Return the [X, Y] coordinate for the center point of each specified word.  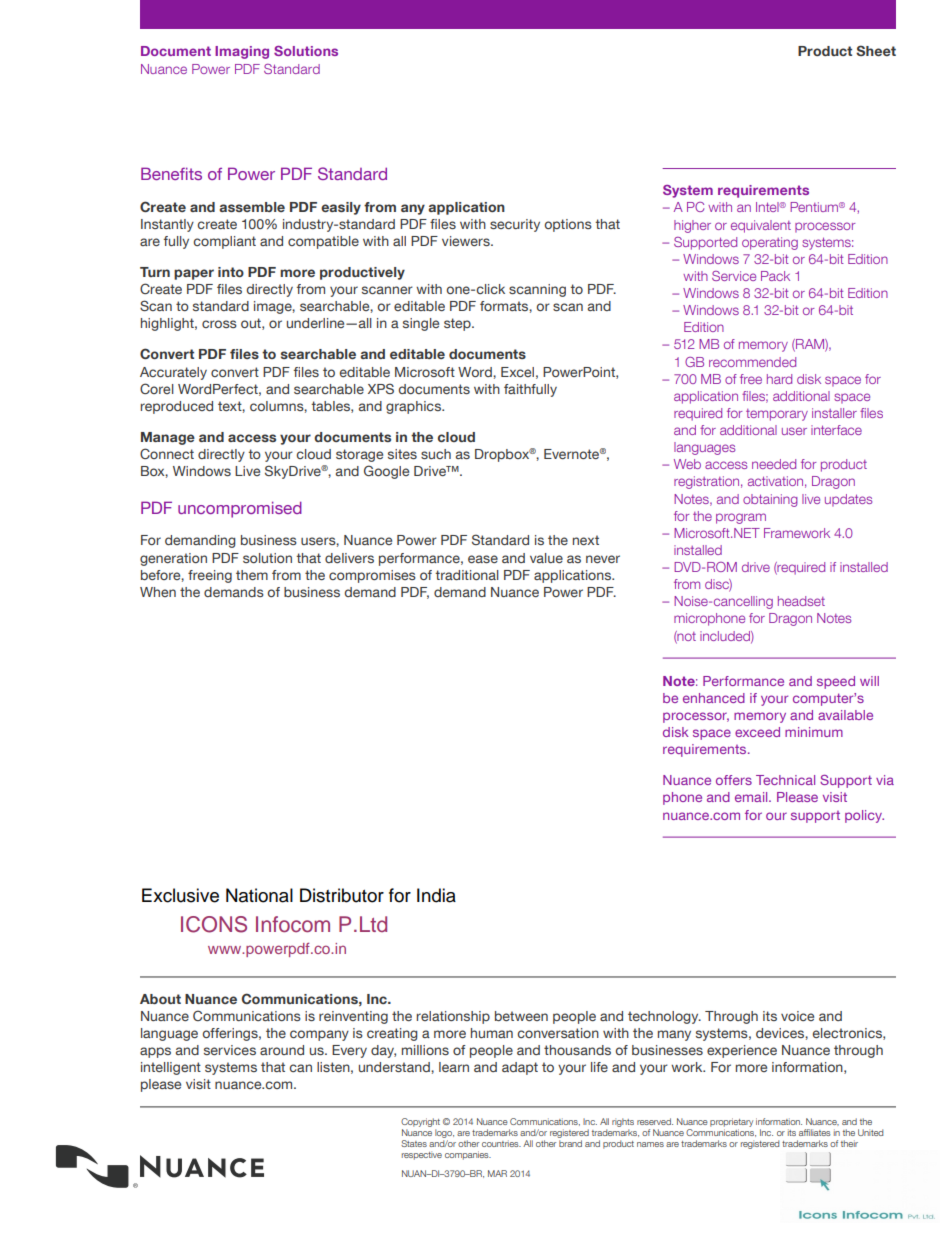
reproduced [176, 407]
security [515, 225]
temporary [777, 415]
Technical [785, 780]
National [259, 895]
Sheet [876, 50]
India [436, 895]
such [436, 454]
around [282, 1050]
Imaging [242, 52]
